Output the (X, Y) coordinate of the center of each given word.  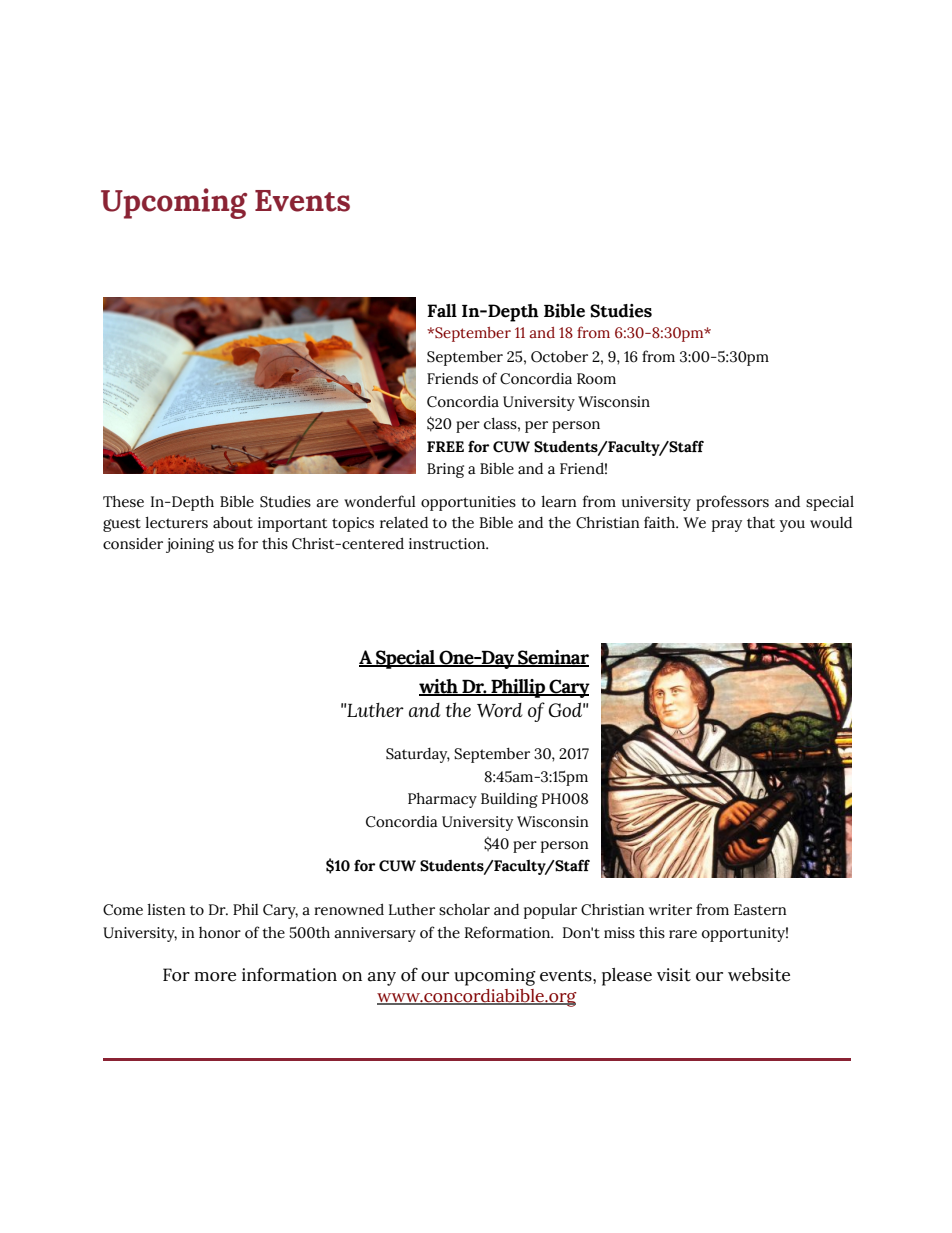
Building (509, 800)
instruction (448, 544)
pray (727, 526)
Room (596, 379)
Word (499, 710)
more (215, 977)
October (559, 357)
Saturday (418, 755)
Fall (442, 311)
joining (190, 545)
